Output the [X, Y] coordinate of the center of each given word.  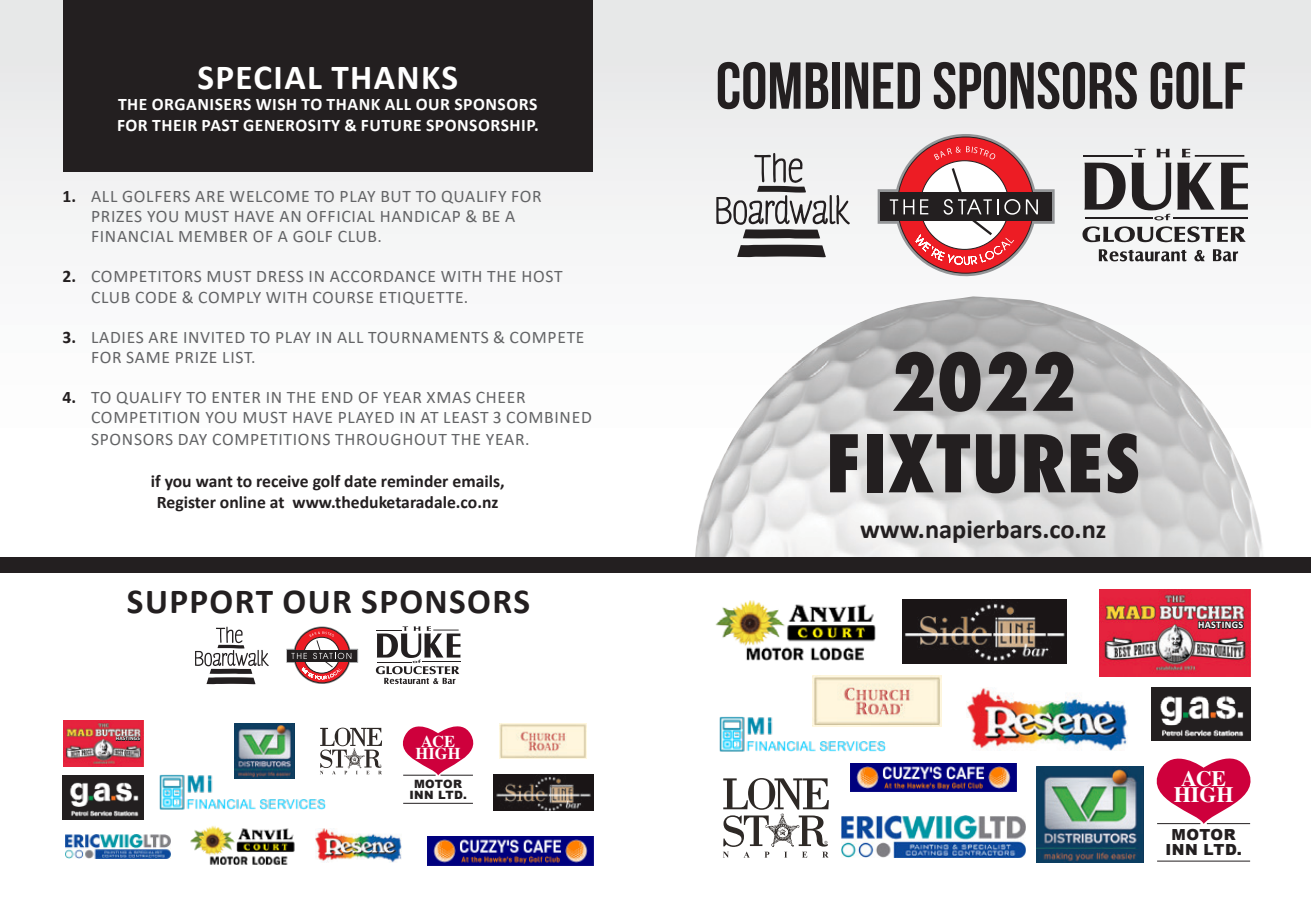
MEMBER [213, 236]
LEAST [466, 417]
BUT [396, 196]
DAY [193, 439]
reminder [414, 481]
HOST [543, 276]
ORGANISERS [201, 104]
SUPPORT [200, 602]
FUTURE [391, 126]
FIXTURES [984, 463]
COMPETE [547, 337]
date [360, 481]
